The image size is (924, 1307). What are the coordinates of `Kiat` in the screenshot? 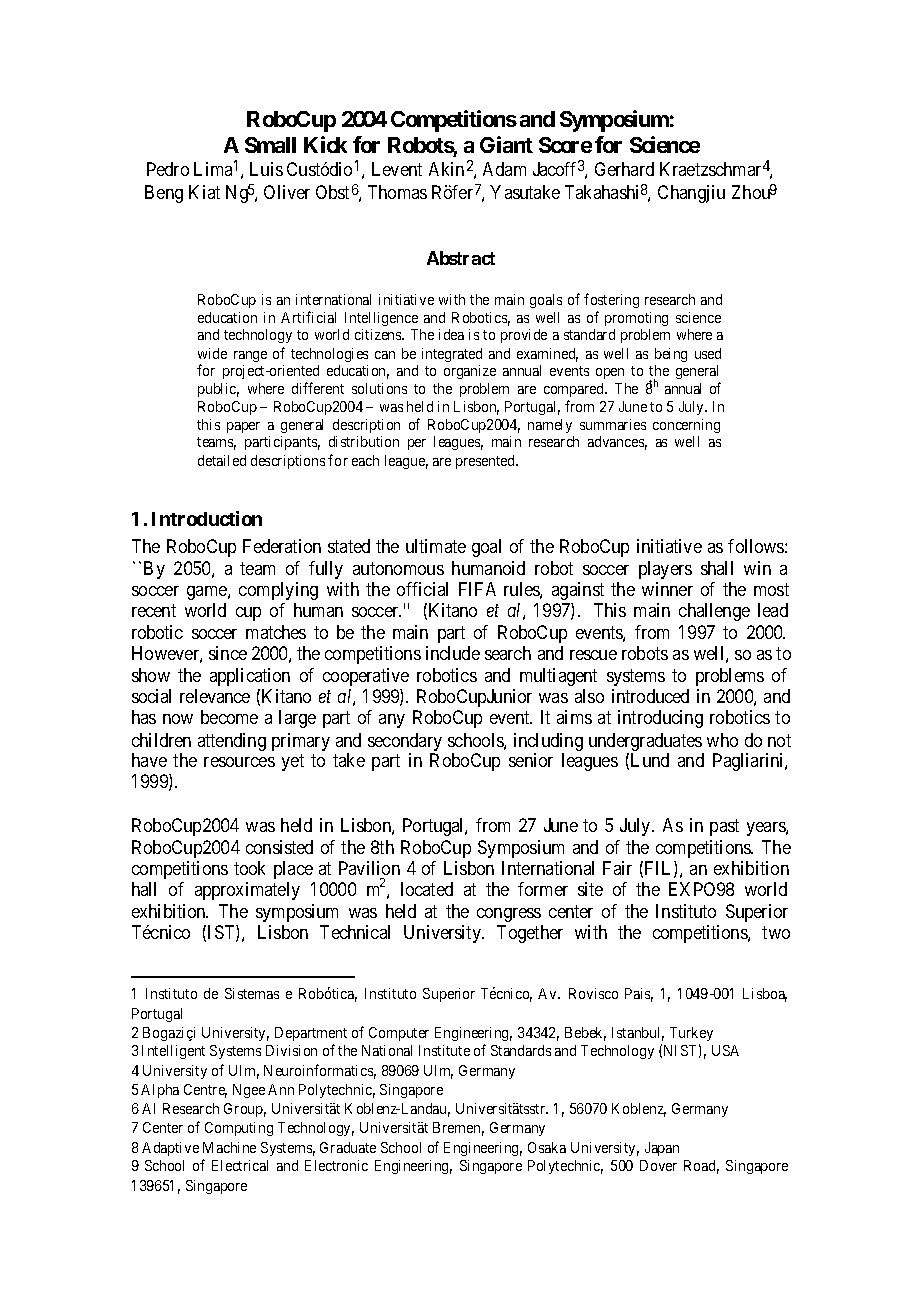 It's located at (204, 192).
